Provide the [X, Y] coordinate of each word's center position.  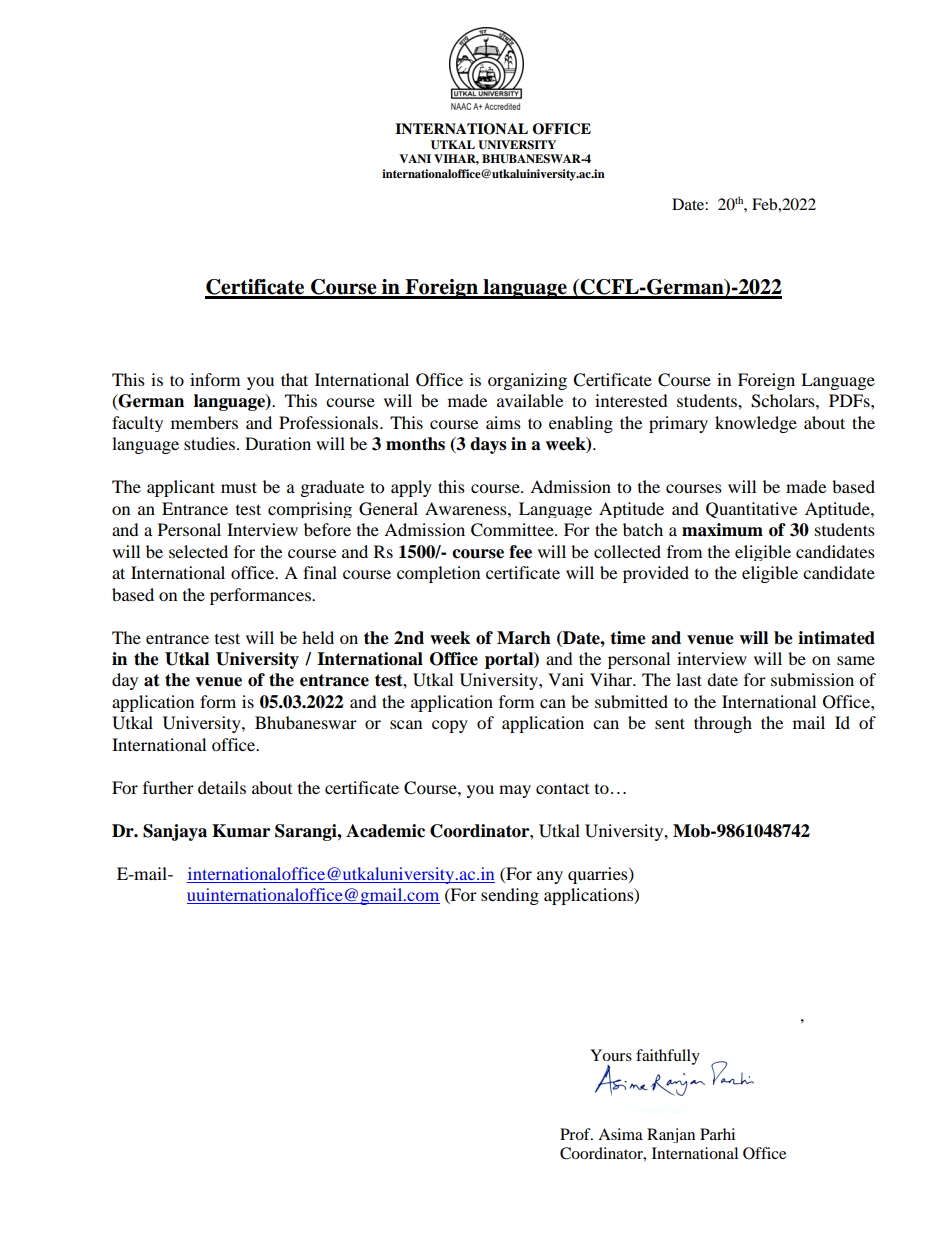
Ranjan [671, 1135]
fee [520, 552]
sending [510, 896]
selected [198, 551]
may [515, 791]
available [530, 400]
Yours [611, 1055]
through [723, 724]
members [204, 422]
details [222, 787]
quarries [599, 875]
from [684, 551]
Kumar [241, 831]
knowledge [756, 424]
